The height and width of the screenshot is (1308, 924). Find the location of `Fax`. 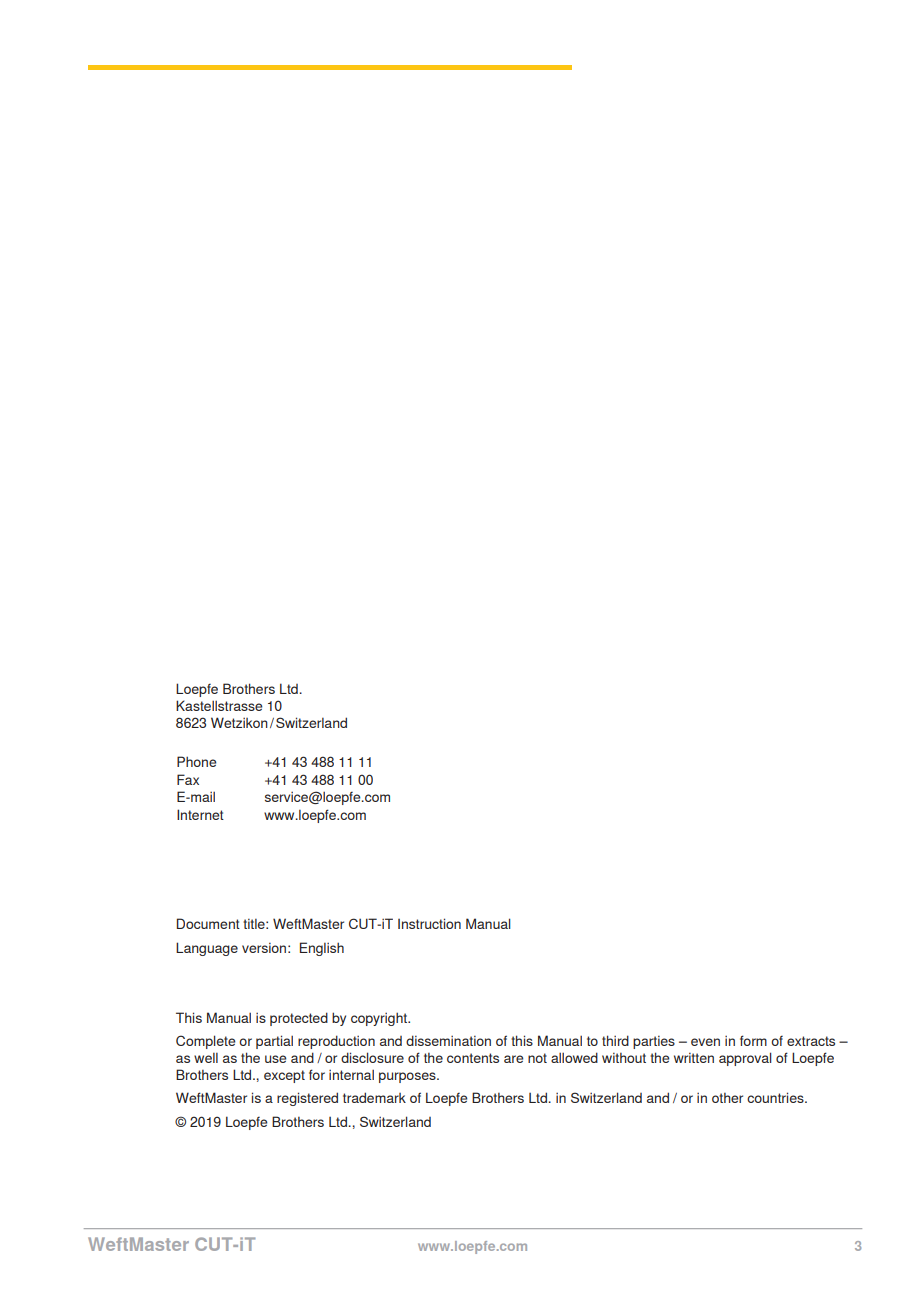

Fax is located at coordinates (188, 779).
